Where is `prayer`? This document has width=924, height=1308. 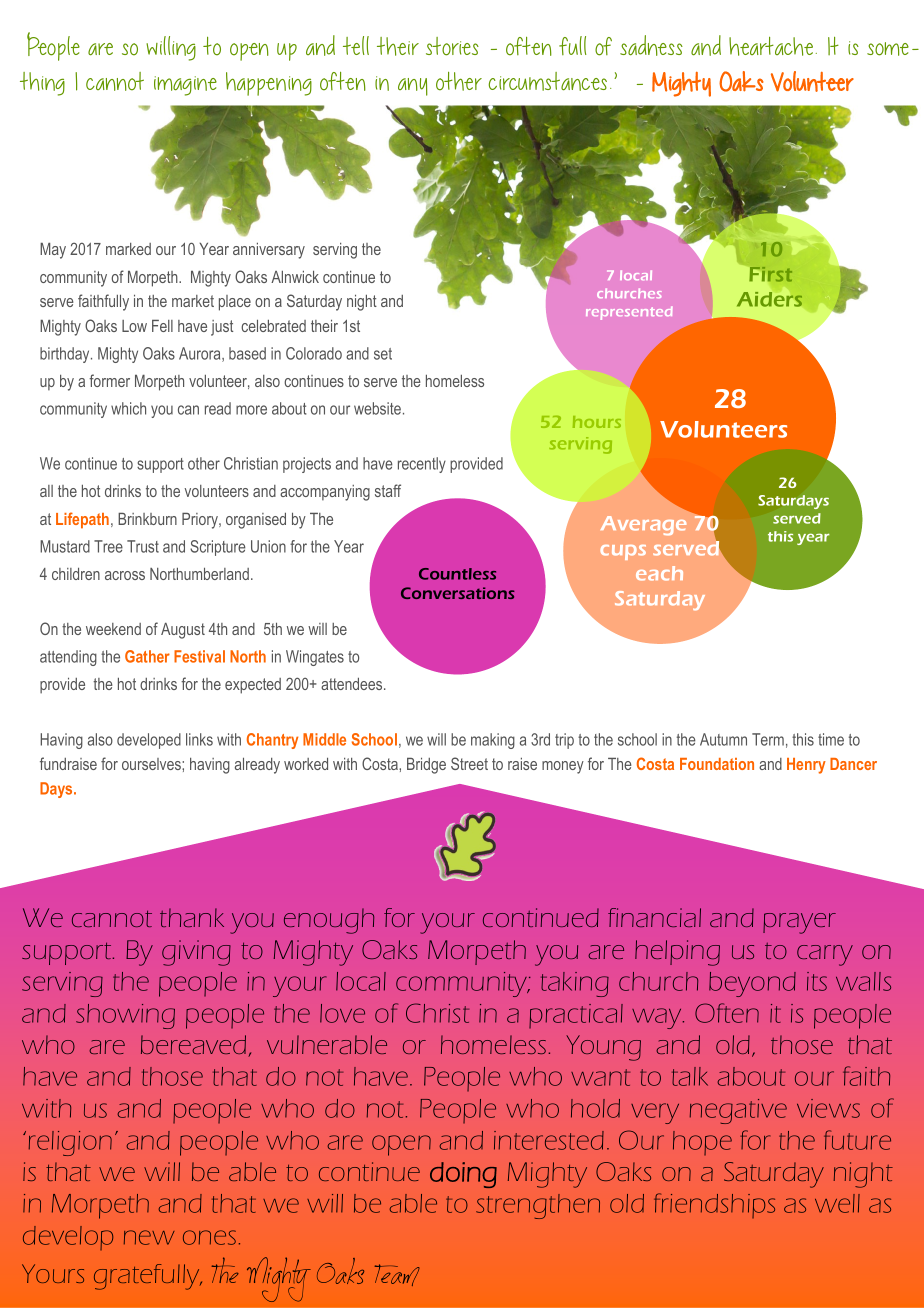
prayer is located at coordinates (799, 923).
